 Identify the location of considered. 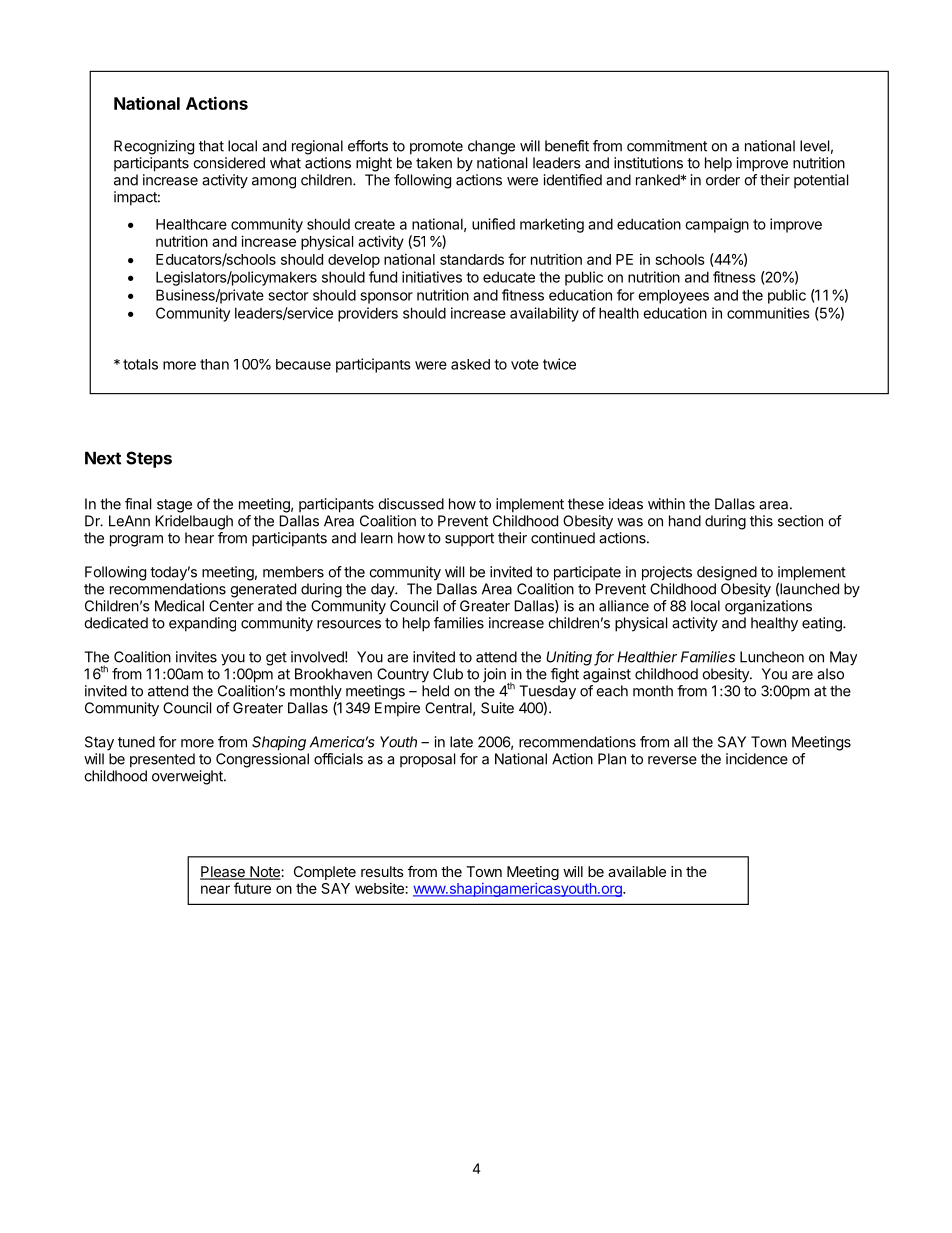
(229, 163).
